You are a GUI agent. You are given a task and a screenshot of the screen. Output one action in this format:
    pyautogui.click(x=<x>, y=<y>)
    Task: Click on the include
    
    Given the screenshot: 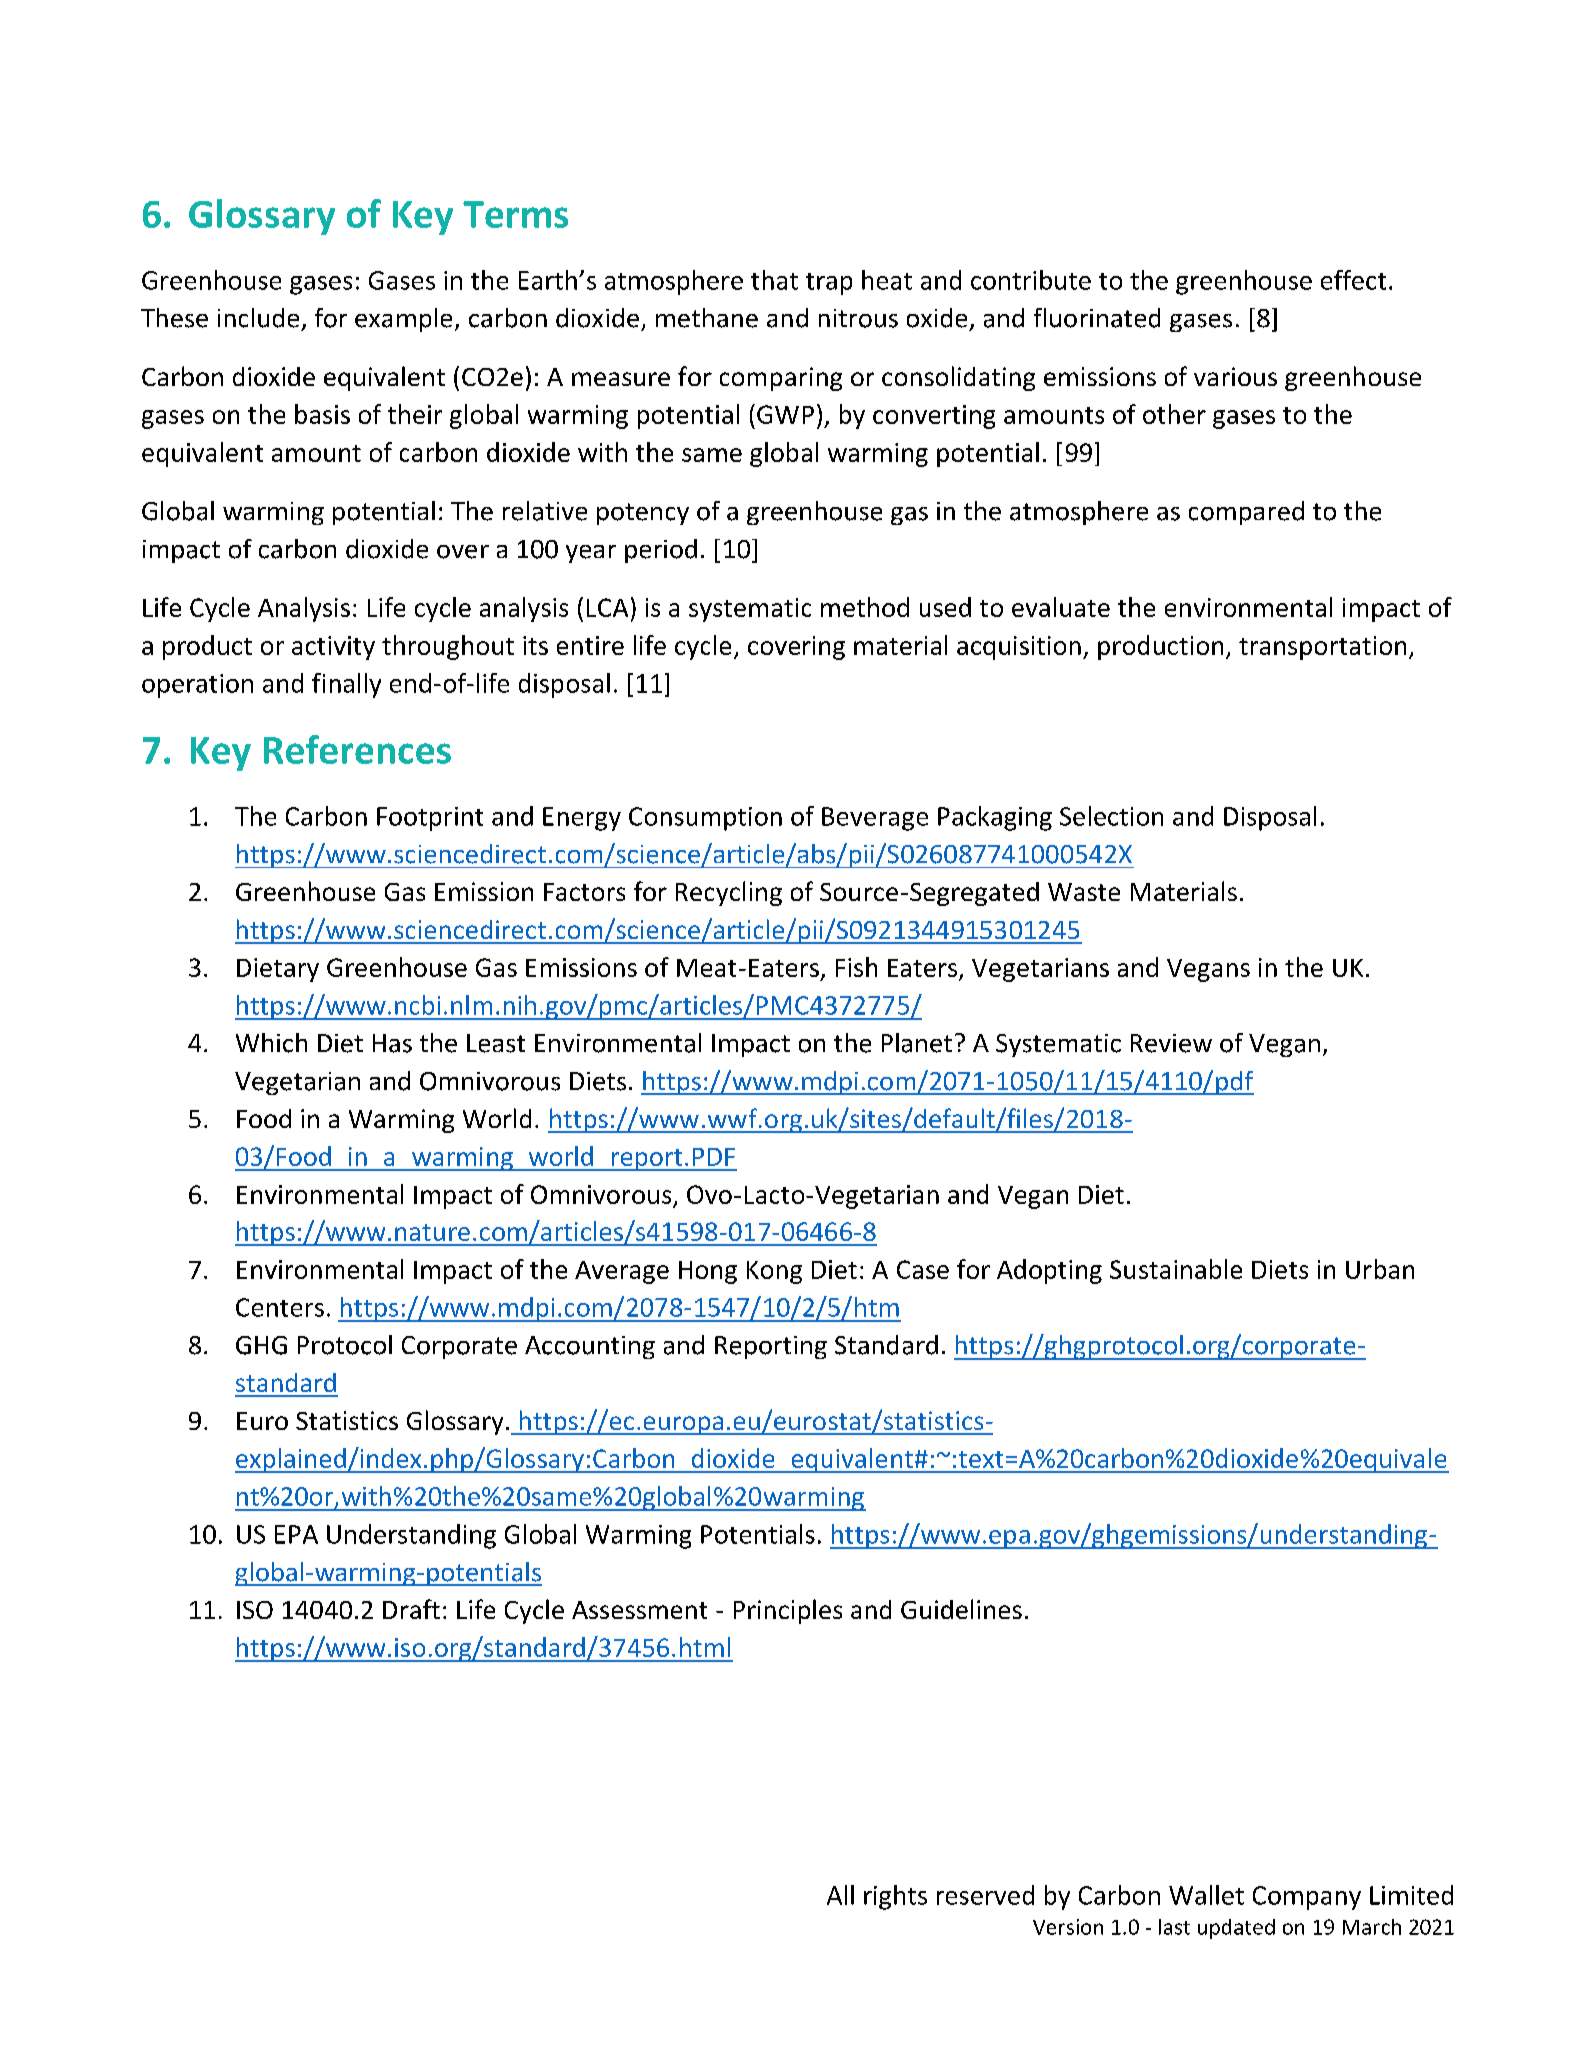 What is the action you would take?
    pyautogui.click(x=258, y=318)
